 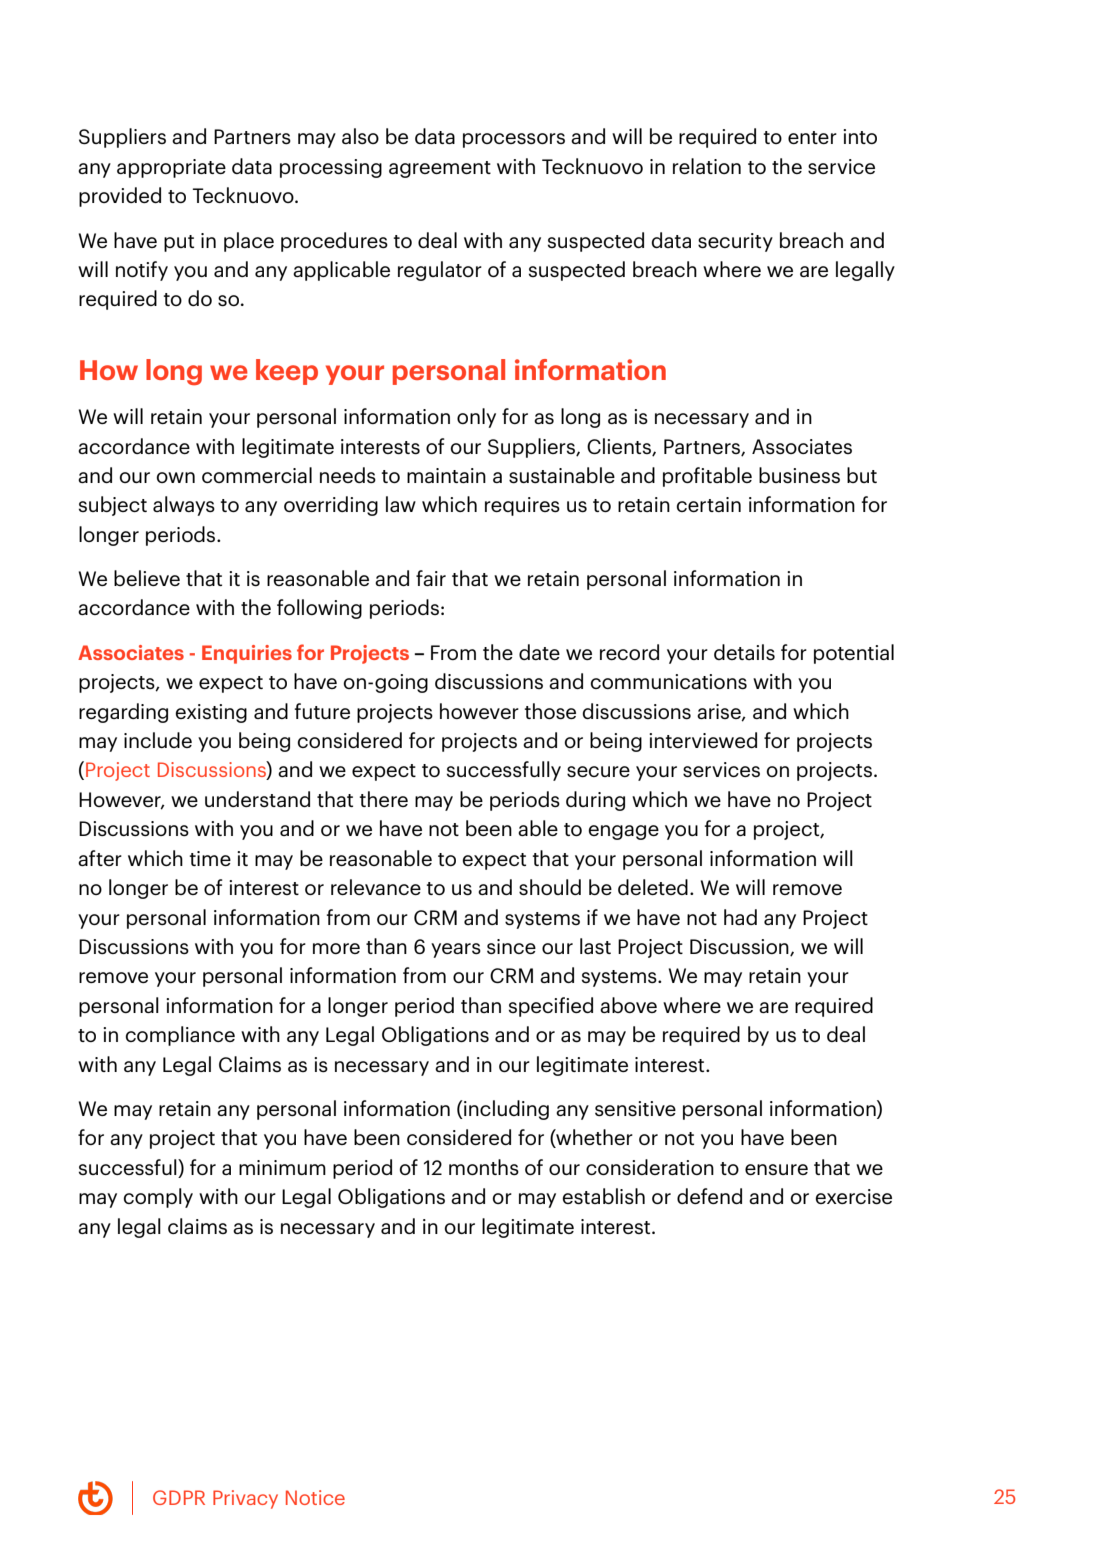 I want to click on had, so click(x=740, y=917).
